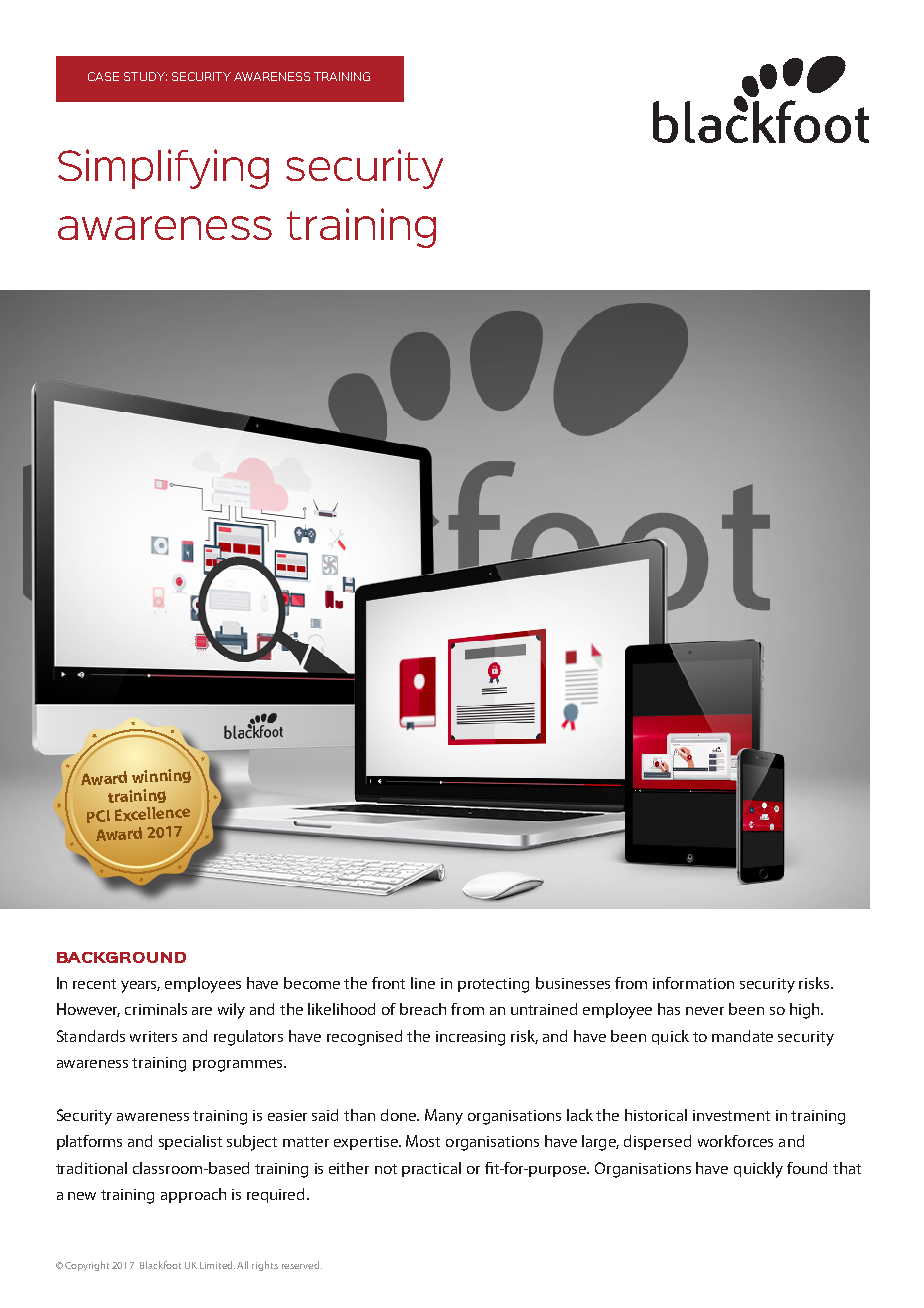  I want to click on high, so click(806, 1011).
